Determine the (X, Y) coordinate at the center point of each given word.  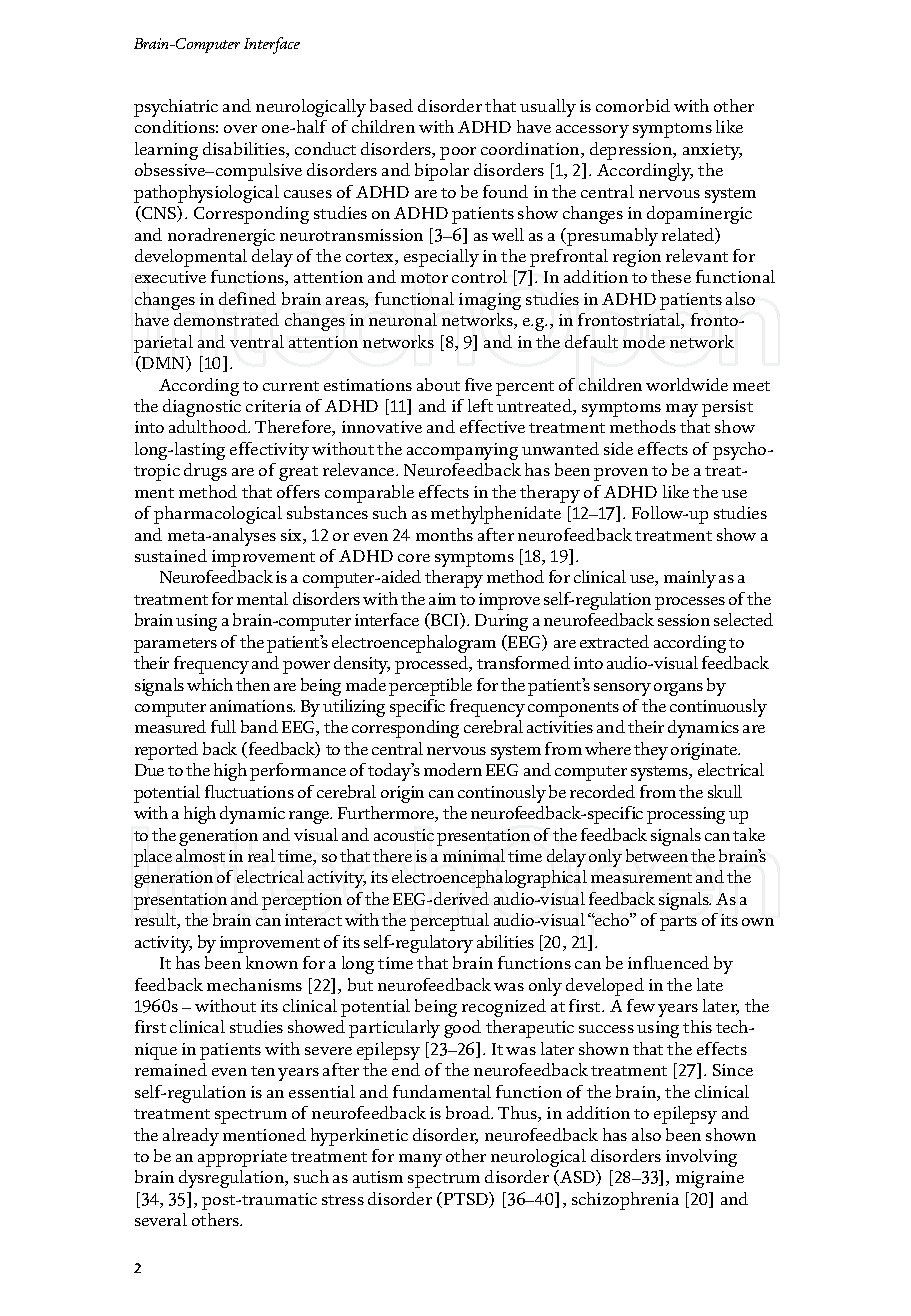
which (210, 684)
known (272, 962)
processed (433, 665)
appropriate (242, 1158)
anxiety (712, 151)
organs (678, 689)
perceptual (449, 922)
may (682, 410)
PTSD (467, 1200)
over (240, 129)
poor (458, 153)
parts (678, 923)
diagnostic (202, 408)
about (438, 384)
